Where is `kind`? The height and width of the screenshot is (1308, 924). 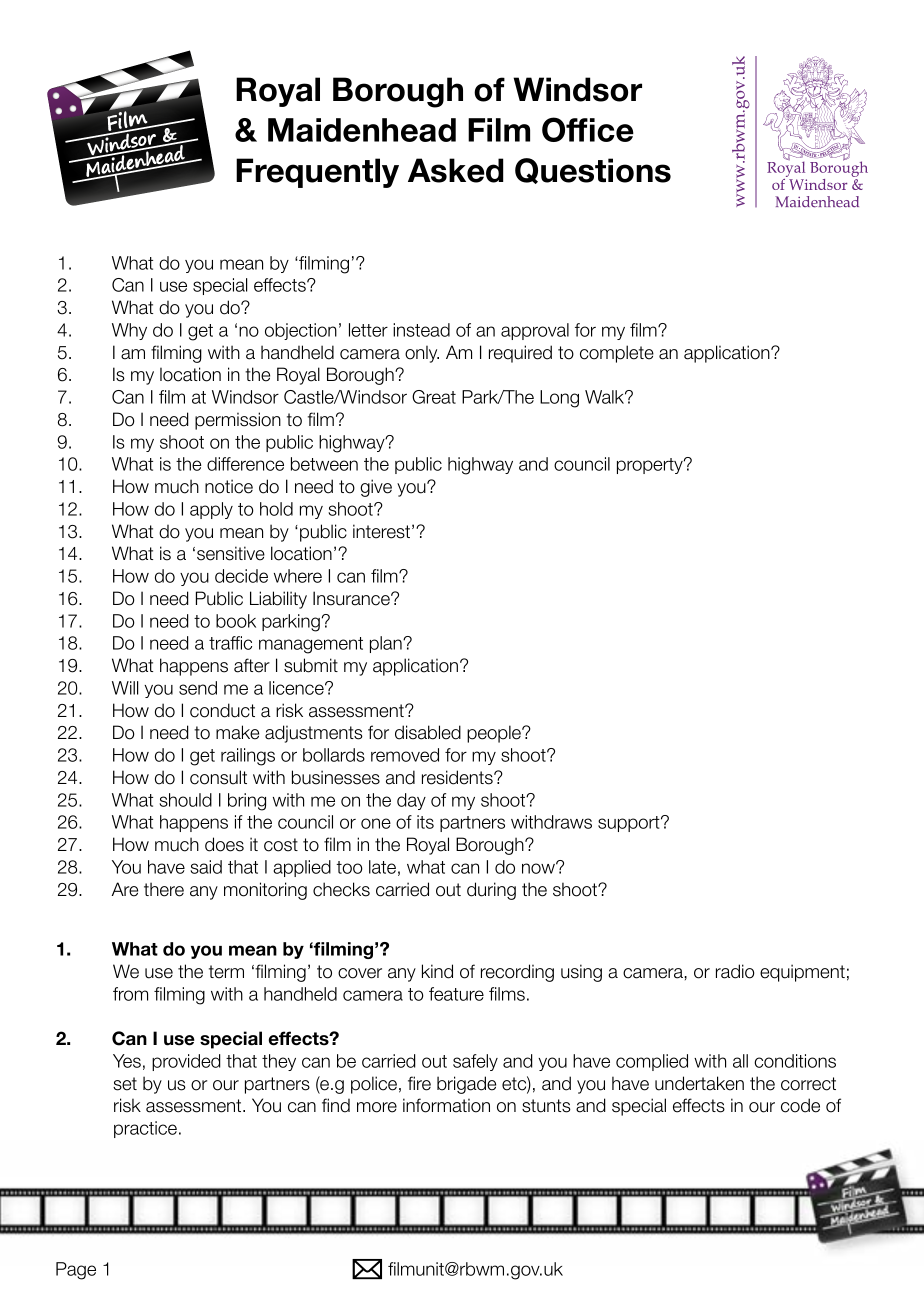 kind is located at coordinates (437, 971).
